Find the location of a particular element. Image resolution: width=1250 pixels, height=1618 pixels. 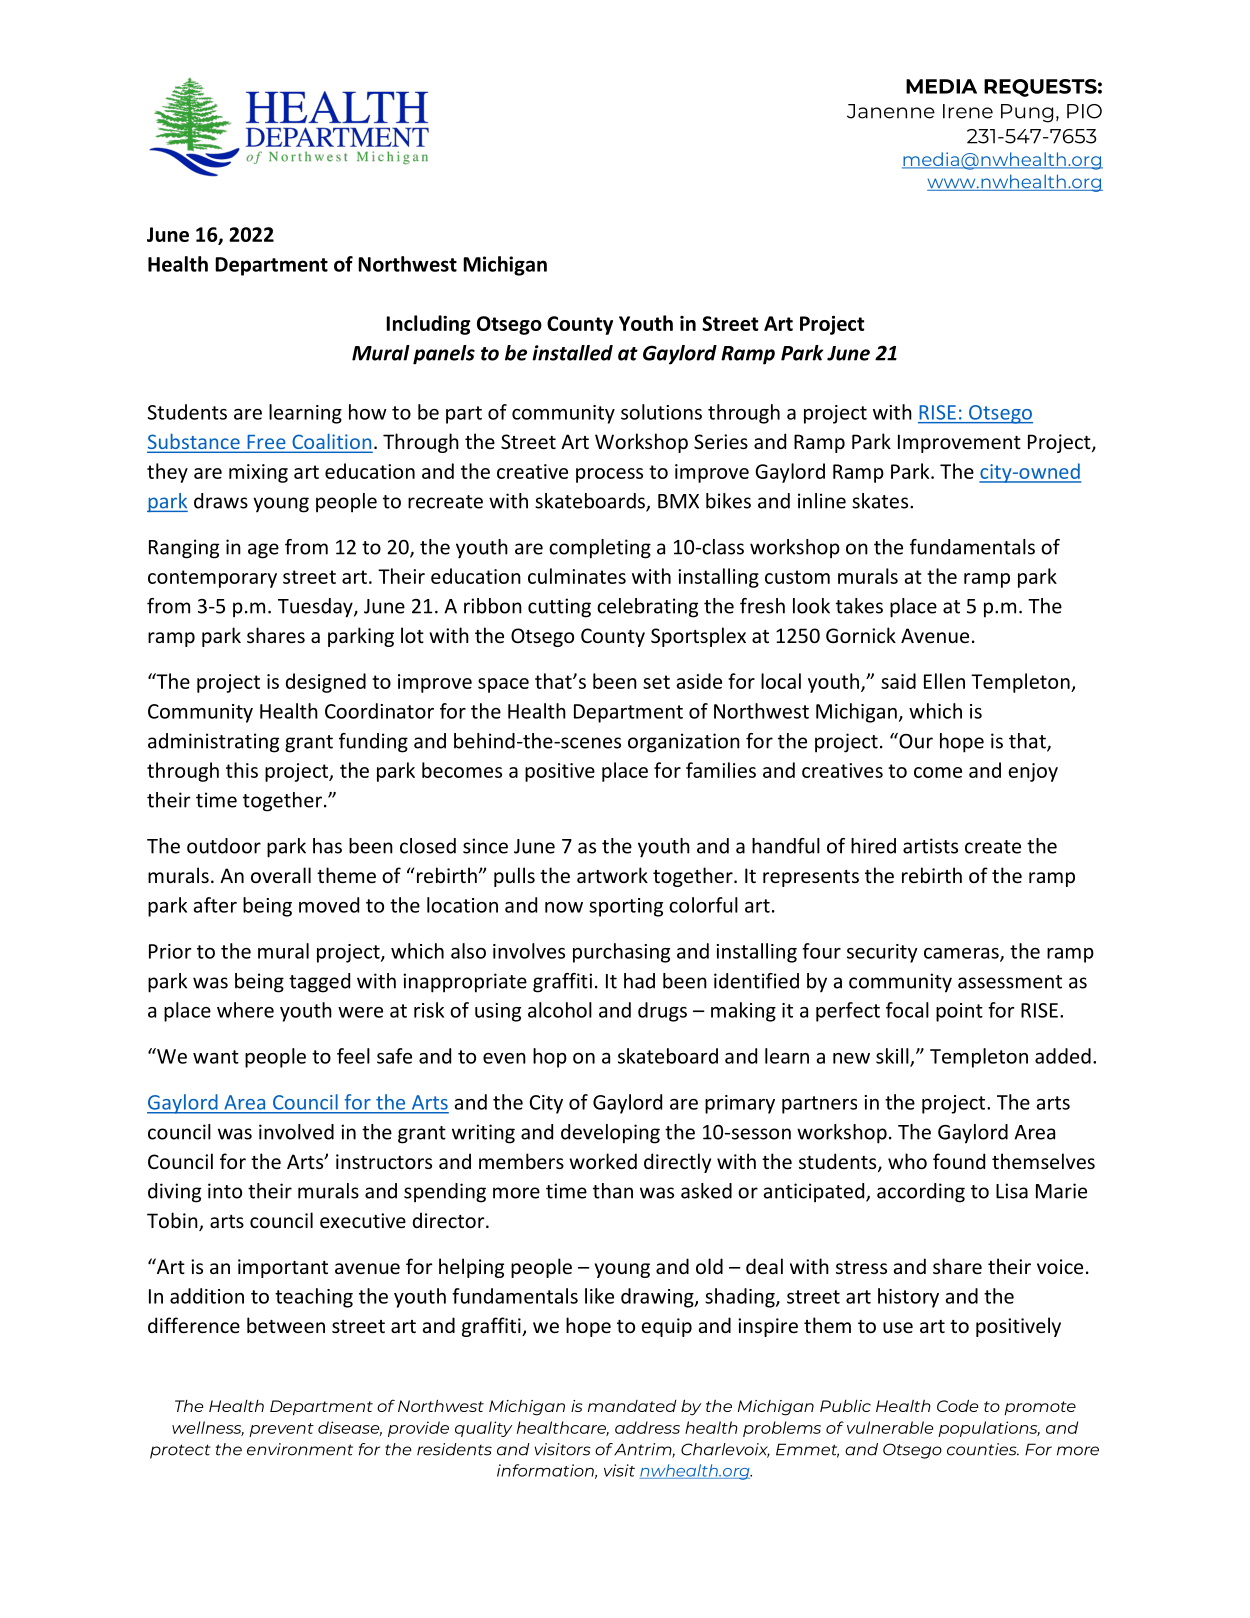

environment is located at coordinates (300, 1449).
